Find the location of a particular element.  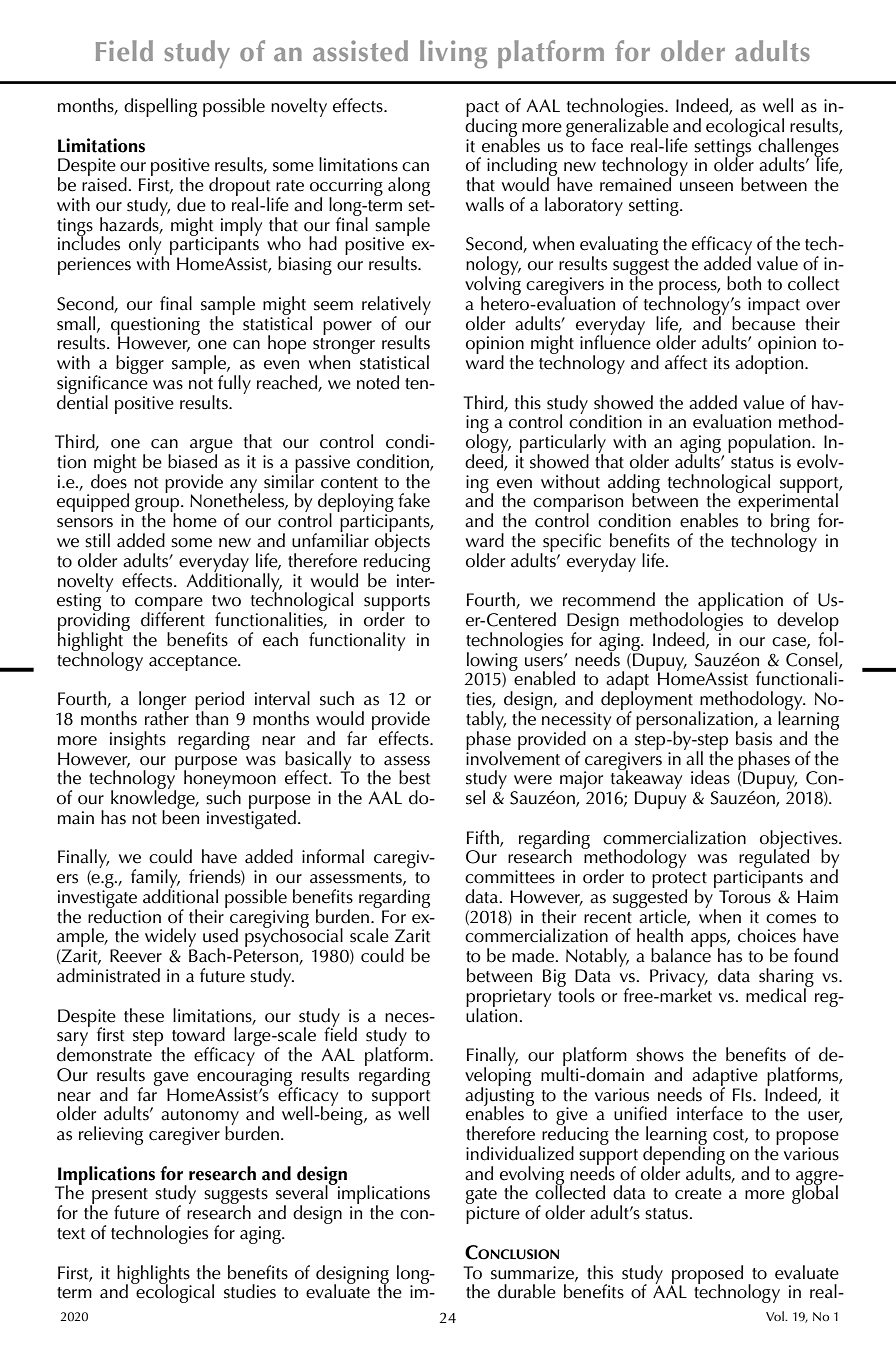

living is located at coordinates (453, 54).
